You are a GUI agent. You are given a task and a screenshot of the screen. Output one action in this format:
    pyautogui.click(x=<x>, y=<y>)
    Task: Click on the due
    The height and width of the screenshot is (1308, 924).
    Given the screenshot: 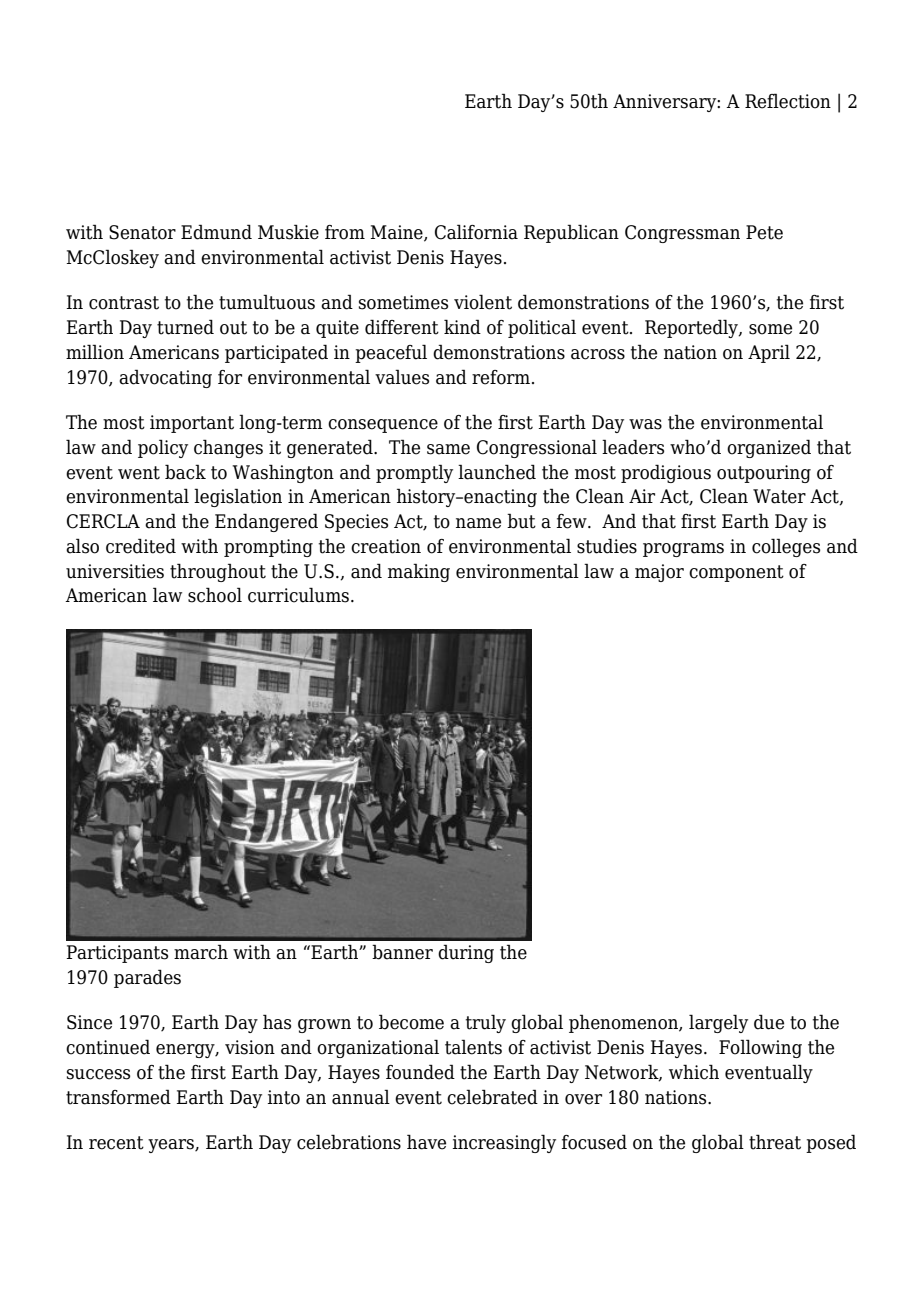 What is the action you would take?
    pyautogui.click(x=769, y=1022)
